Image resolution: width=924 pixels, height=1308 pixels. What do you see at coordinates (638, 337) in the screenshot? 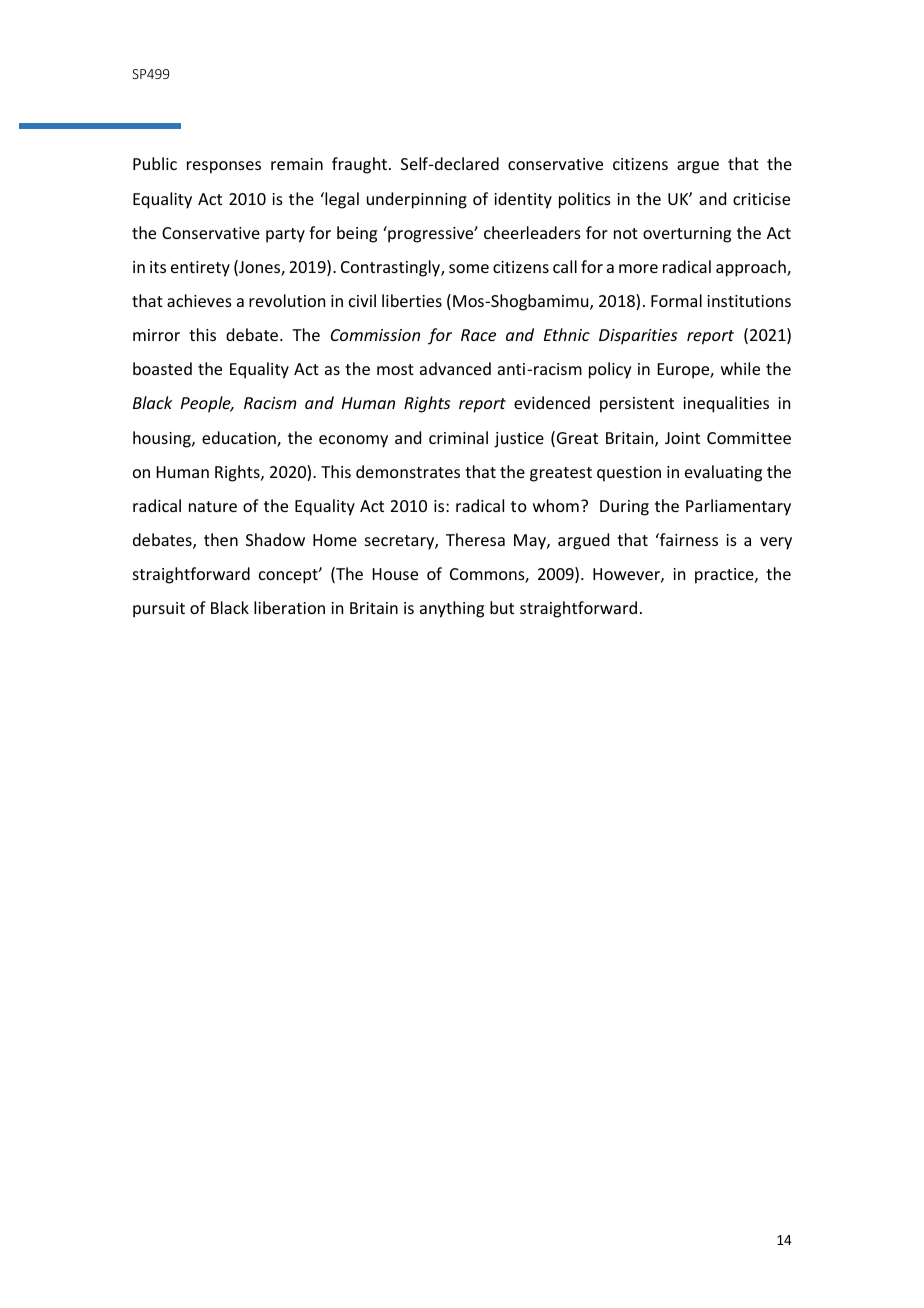
I see `Disparities` at bounding box center [638, 337].
